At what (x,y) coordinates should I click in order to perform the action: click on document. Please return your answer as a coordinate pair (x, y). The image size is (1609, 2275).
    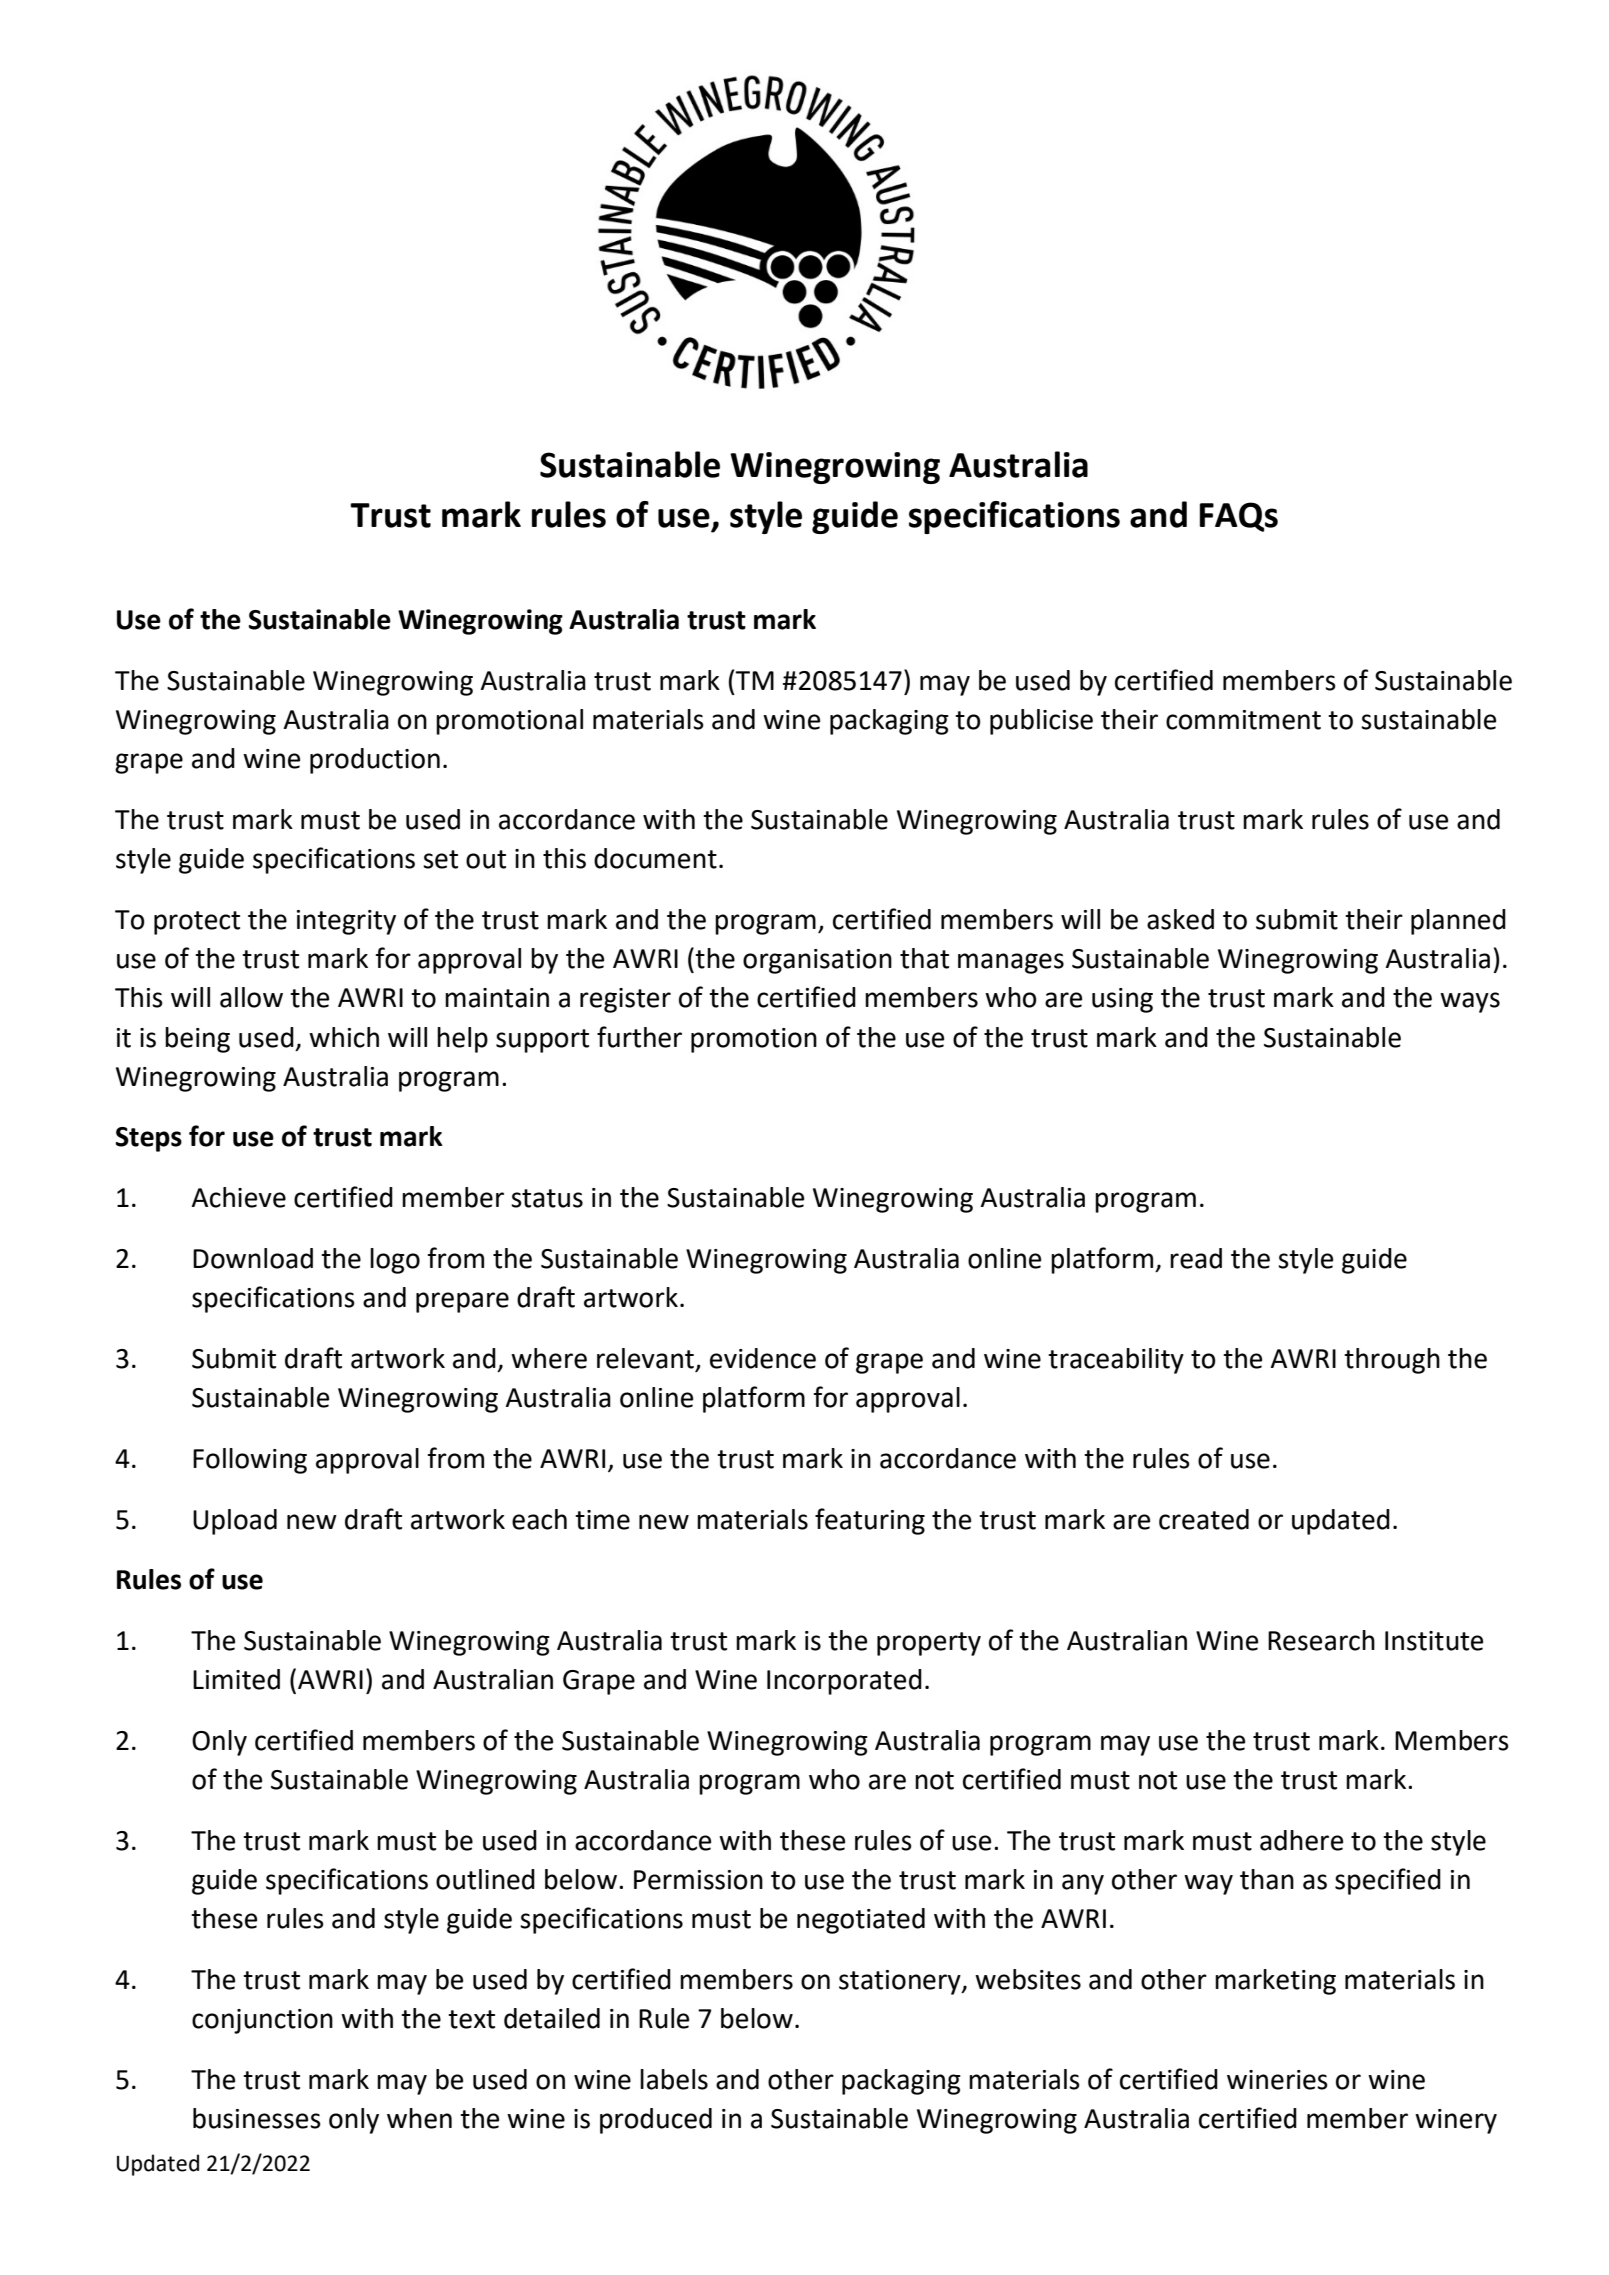
    Looking at the image, I should click on (655, 858).
